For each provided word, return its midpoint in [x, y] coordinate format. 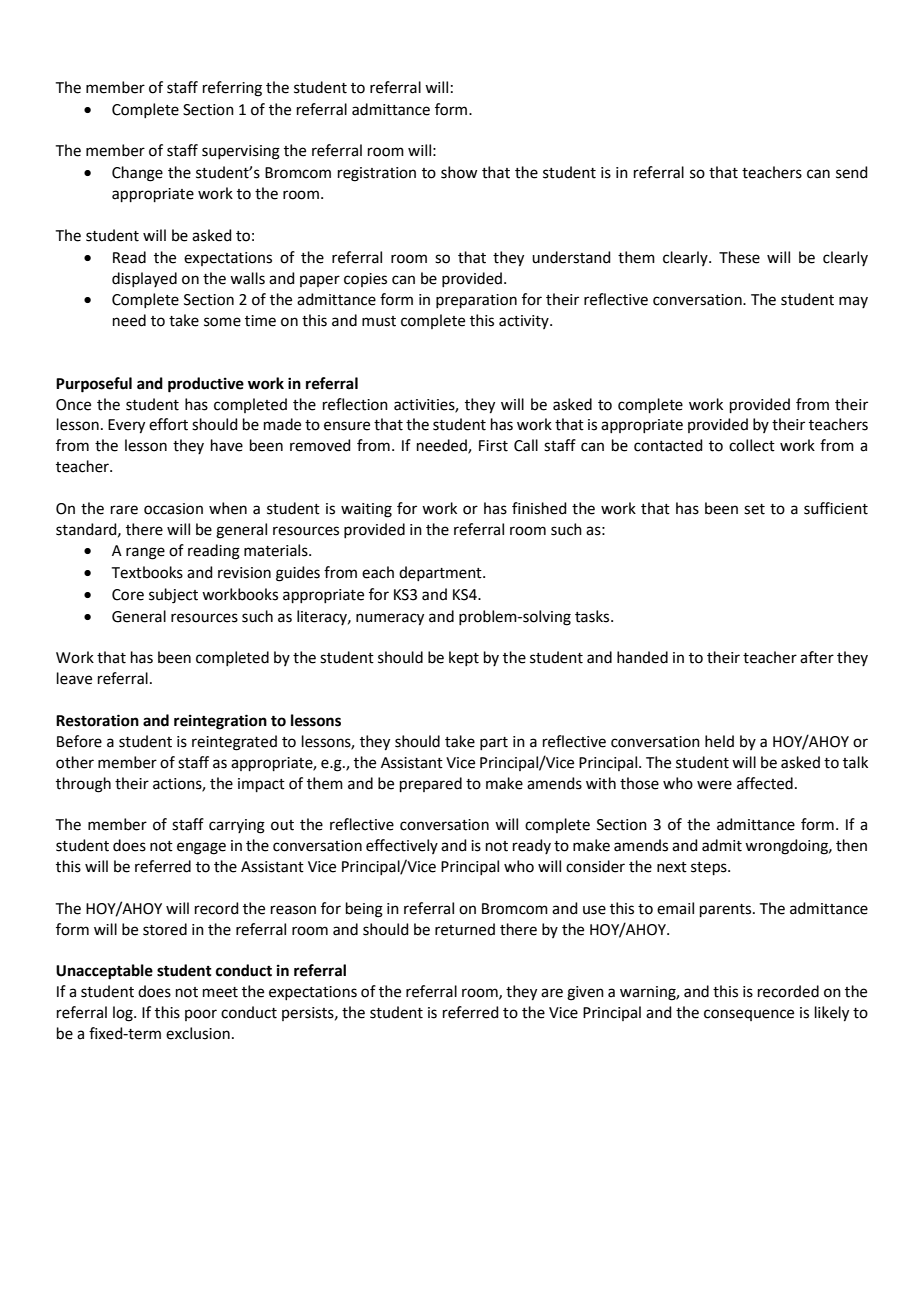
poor [201, 1015]
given [585, 993]
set [754, 509]
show [459, 172]
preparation [476, 301]
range [145, 553]
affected [765, 783]
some [222, 322]
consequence [749, 1015]
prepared [431, 784]
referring [232, 89]
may [853, 302]
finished [539, 508]
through [83, 785]
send [852, 172]
